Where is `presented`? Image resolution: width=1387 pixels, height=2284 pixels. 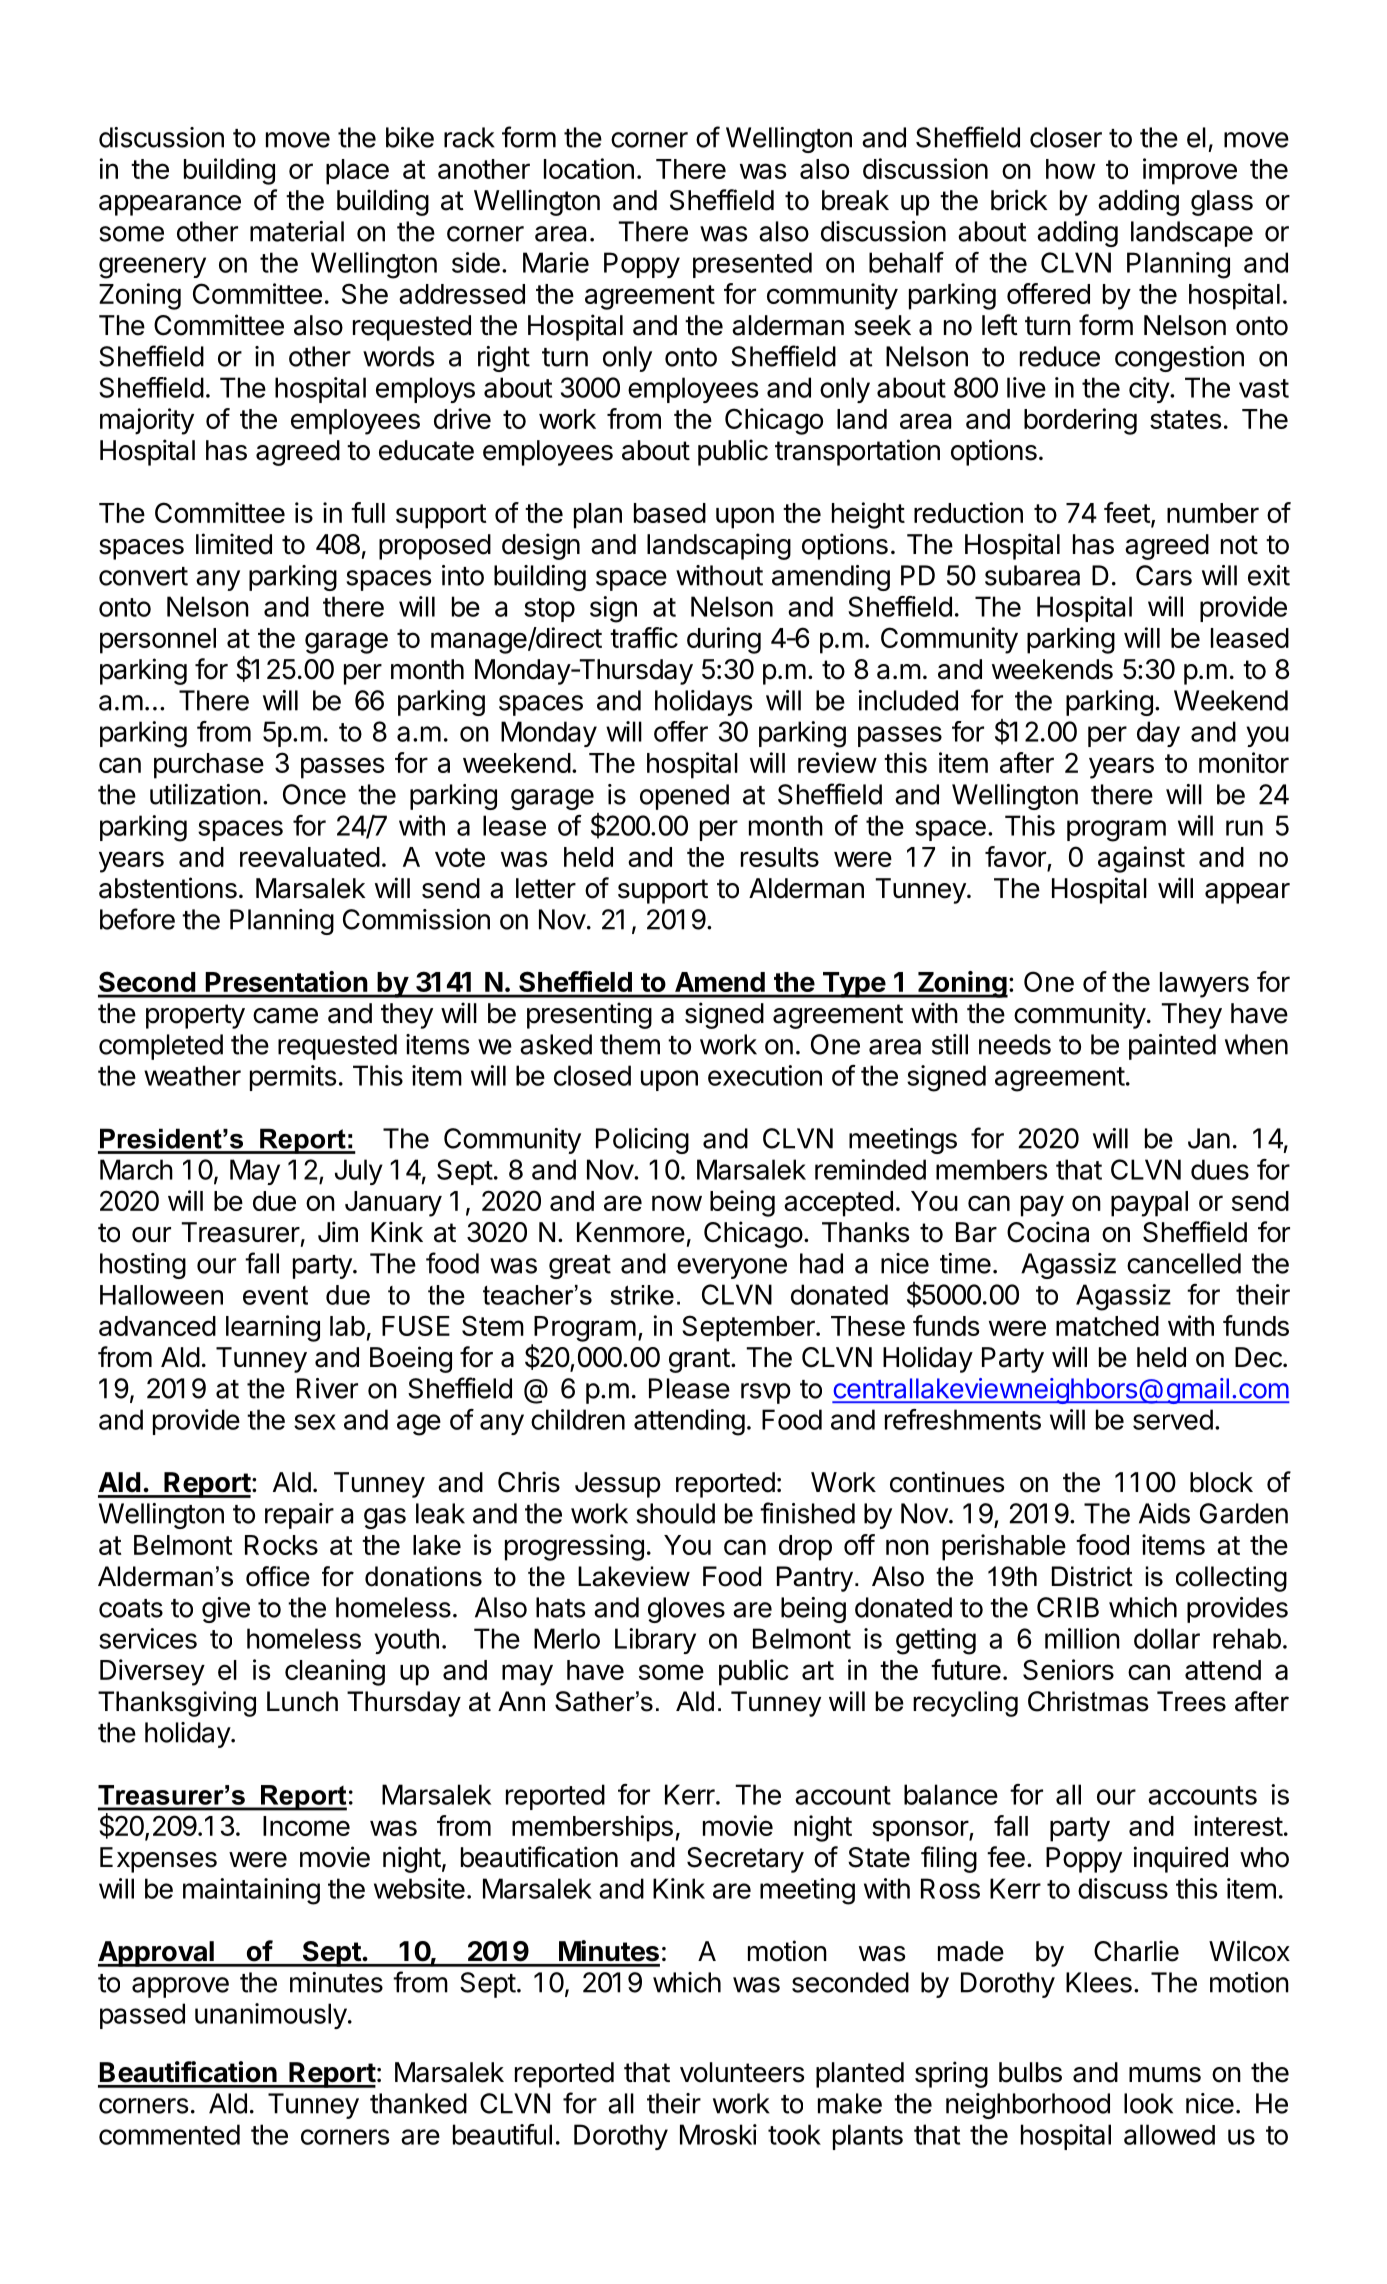
presented is located at coordinates (752, 265).
